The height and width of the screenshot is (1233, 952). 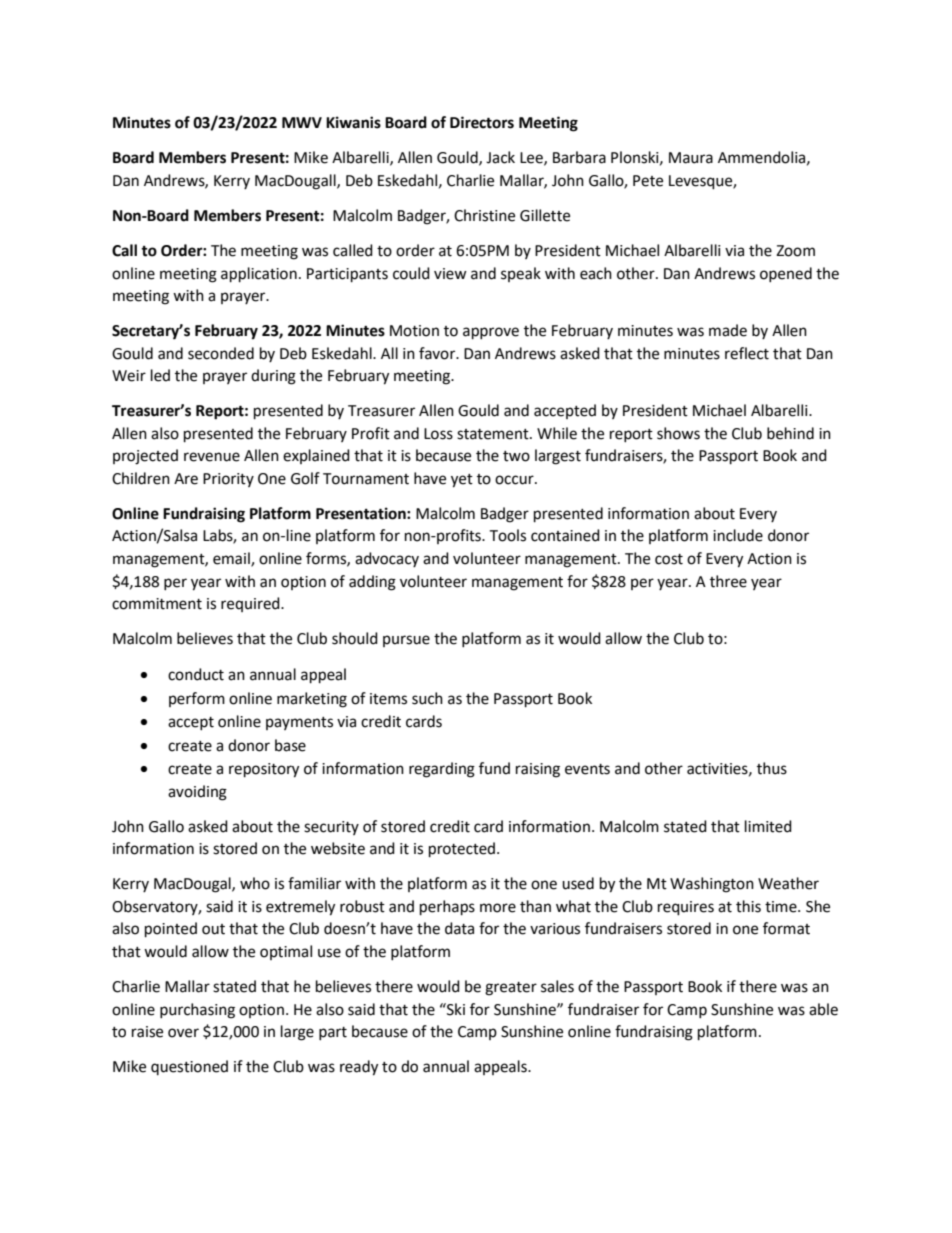 I want to click on regarding, so click(x=442, y=770).
